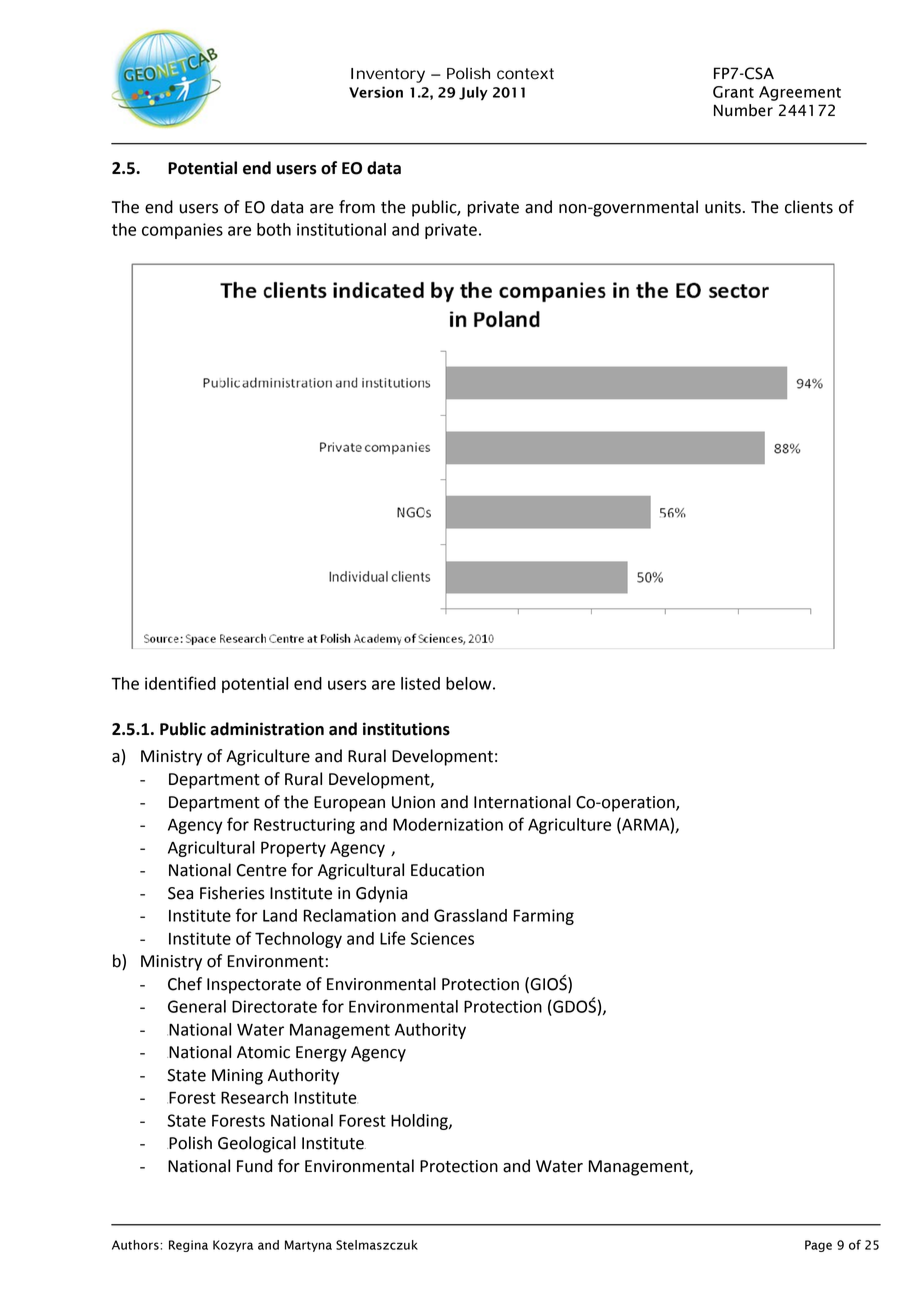 This screenshot has width=924, height=1308. I want to click on Number, so click(743, 110).
